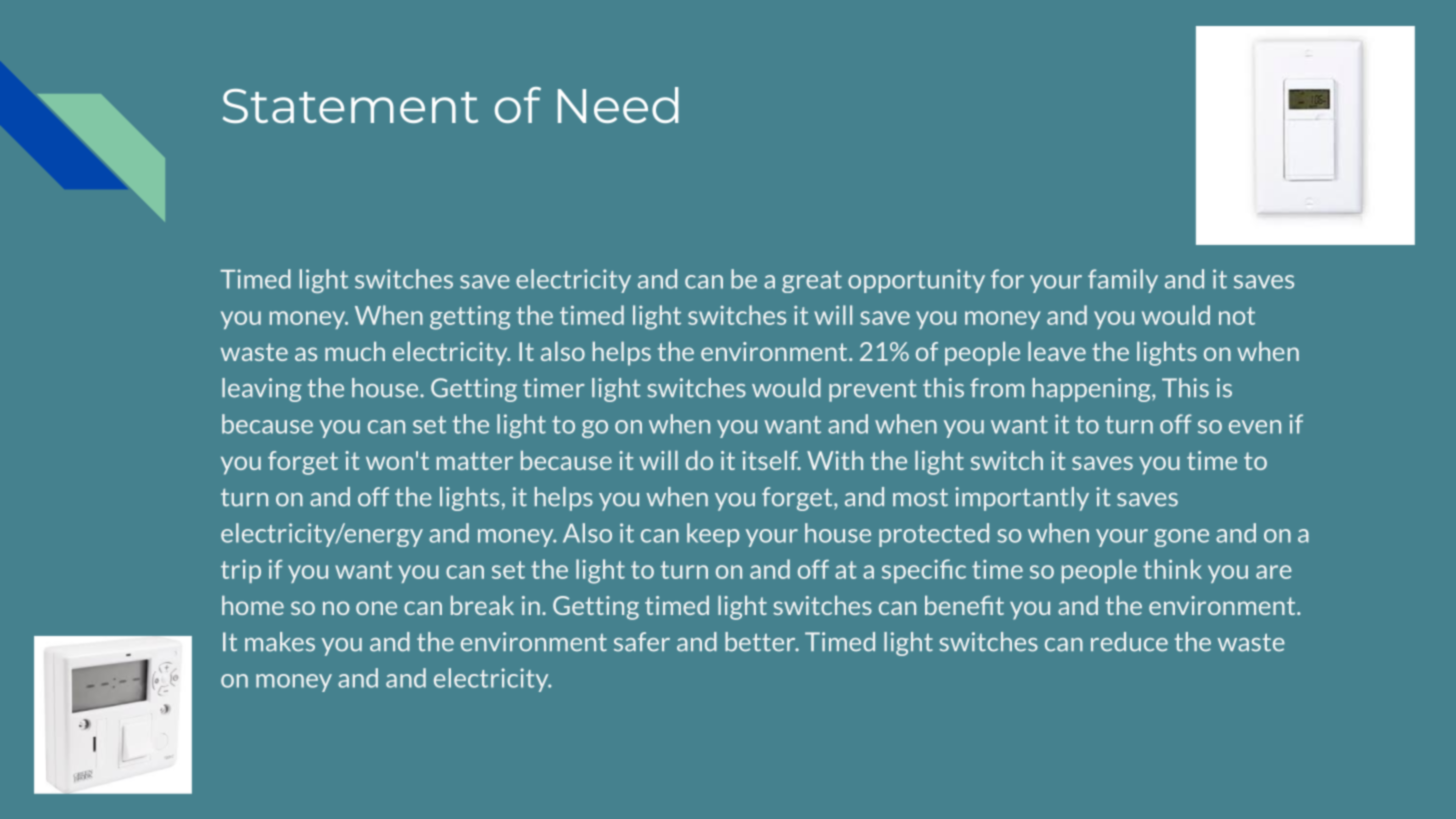 This screenshot has height=819, width=1456. I want to click on from, so click(997, 388).
